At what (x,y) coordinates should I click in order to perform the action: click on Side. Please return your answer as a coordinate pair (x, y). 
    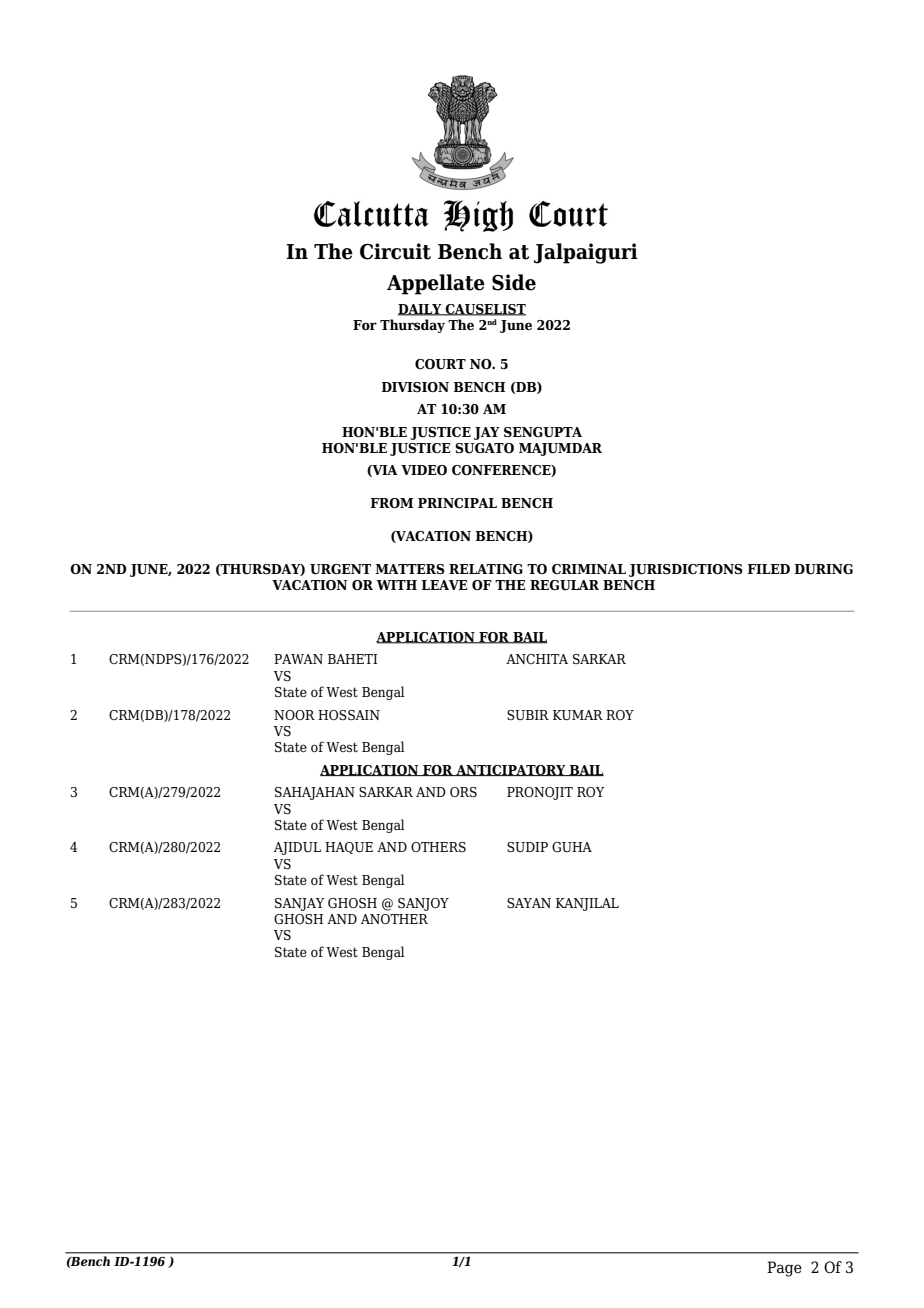
    Looking at the image, I should click on (514, 282).
